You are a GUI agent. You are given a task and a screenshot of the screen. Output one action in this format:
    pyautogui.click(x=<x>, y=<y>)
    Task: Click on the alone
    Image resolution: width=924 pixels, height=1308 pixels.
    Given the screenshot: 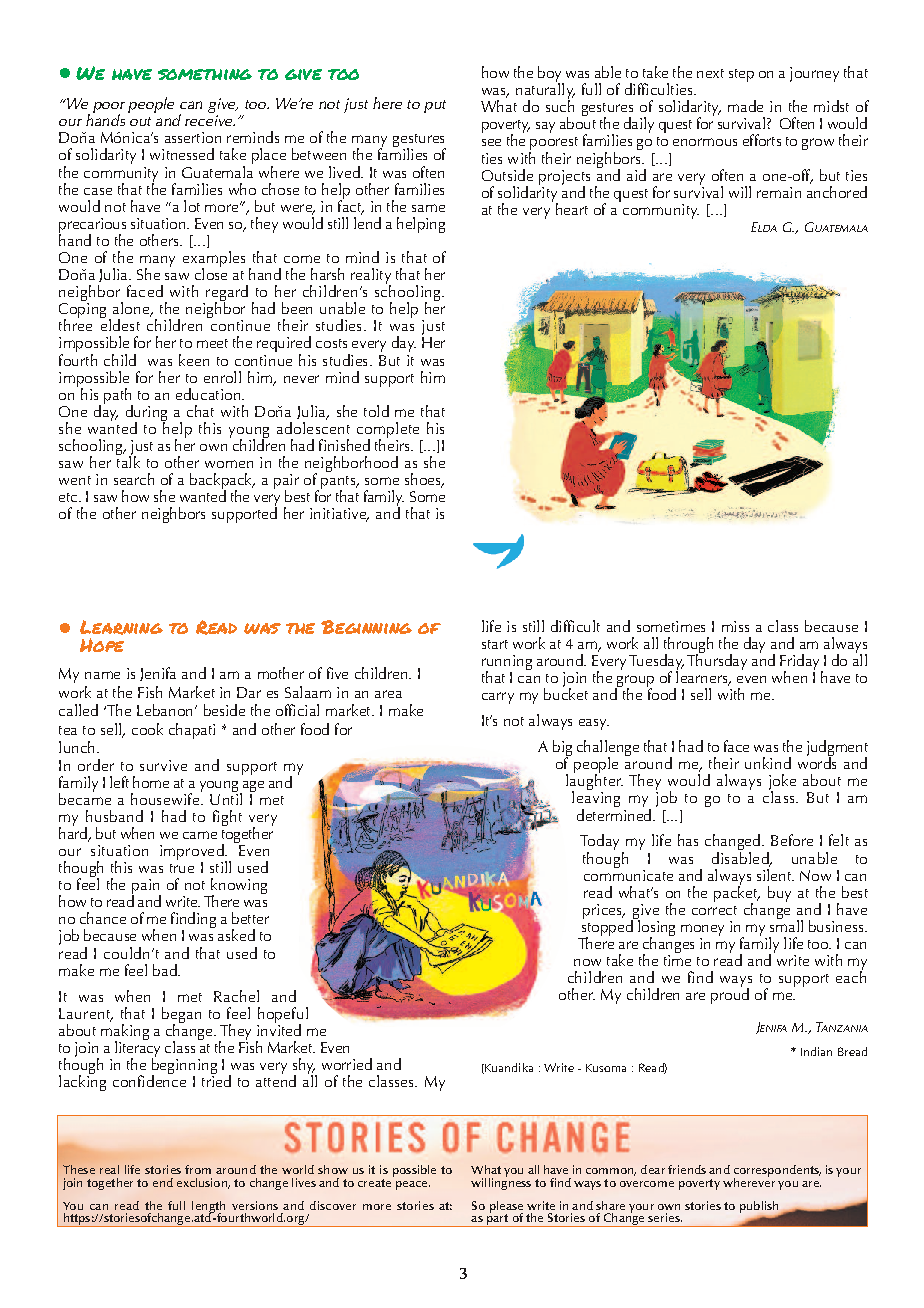 What is the action you would take?
    pyautogui.click(x=132, y=309)
